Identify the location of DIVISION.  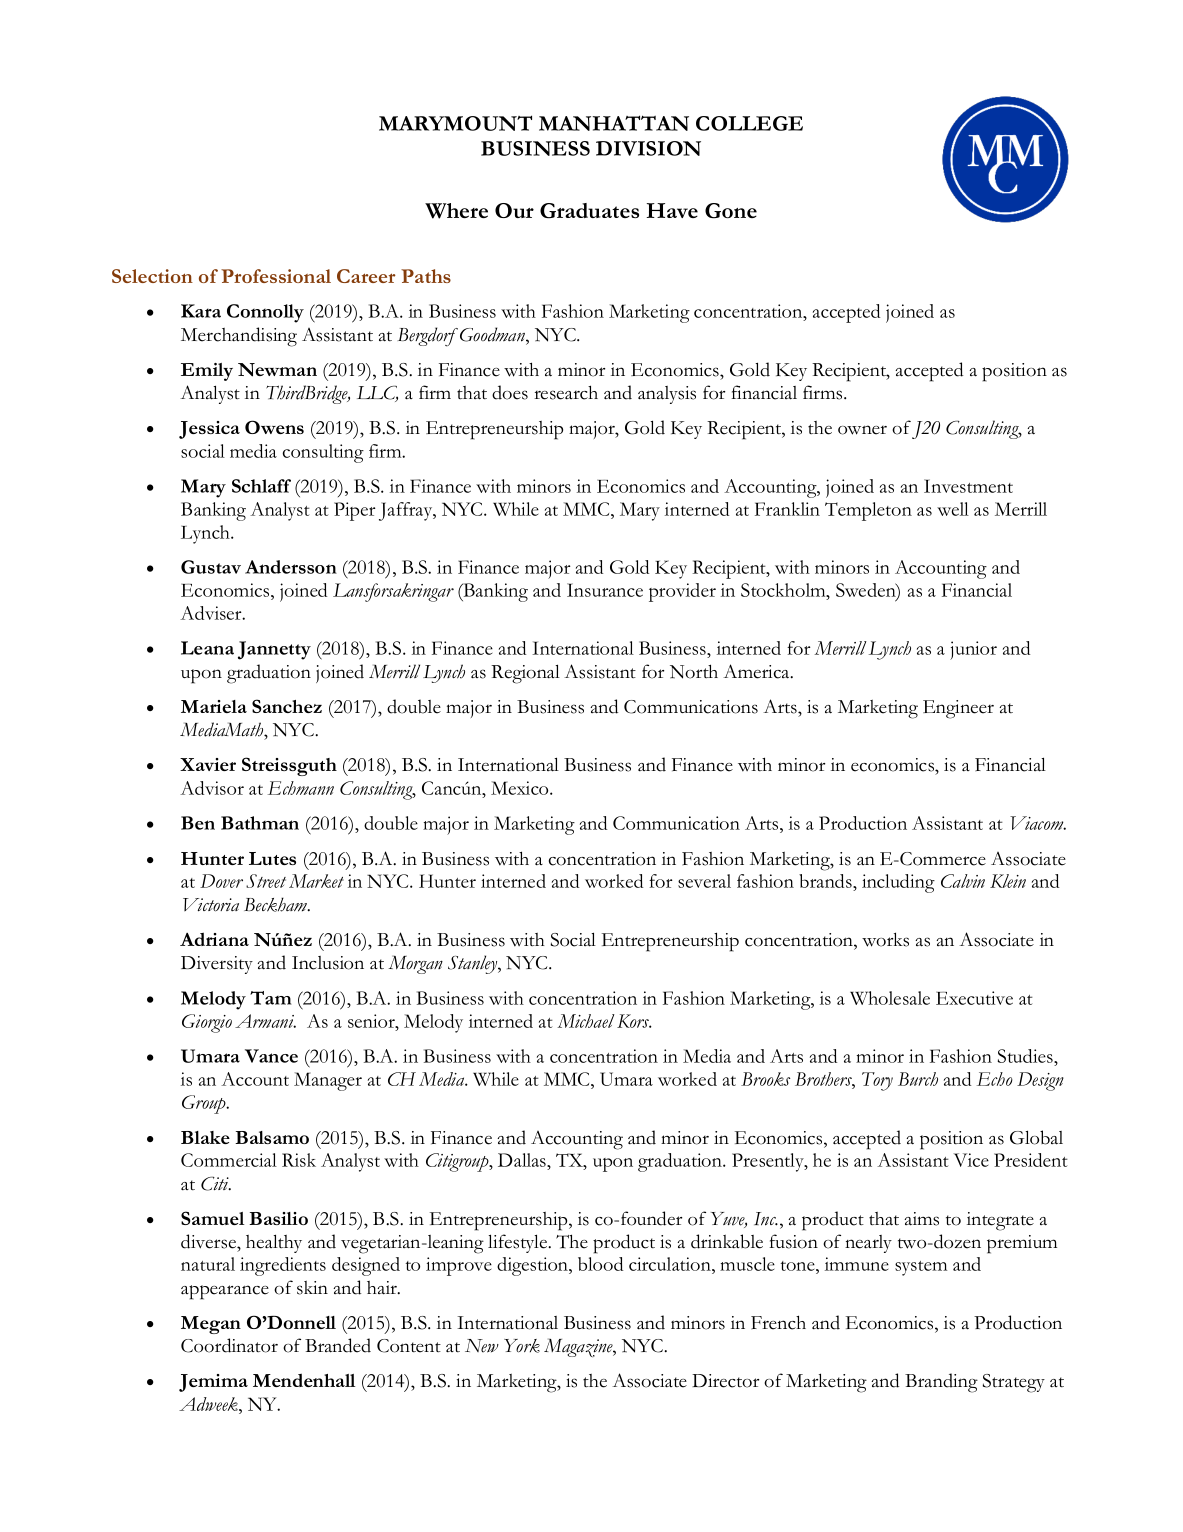
(648, 148).
